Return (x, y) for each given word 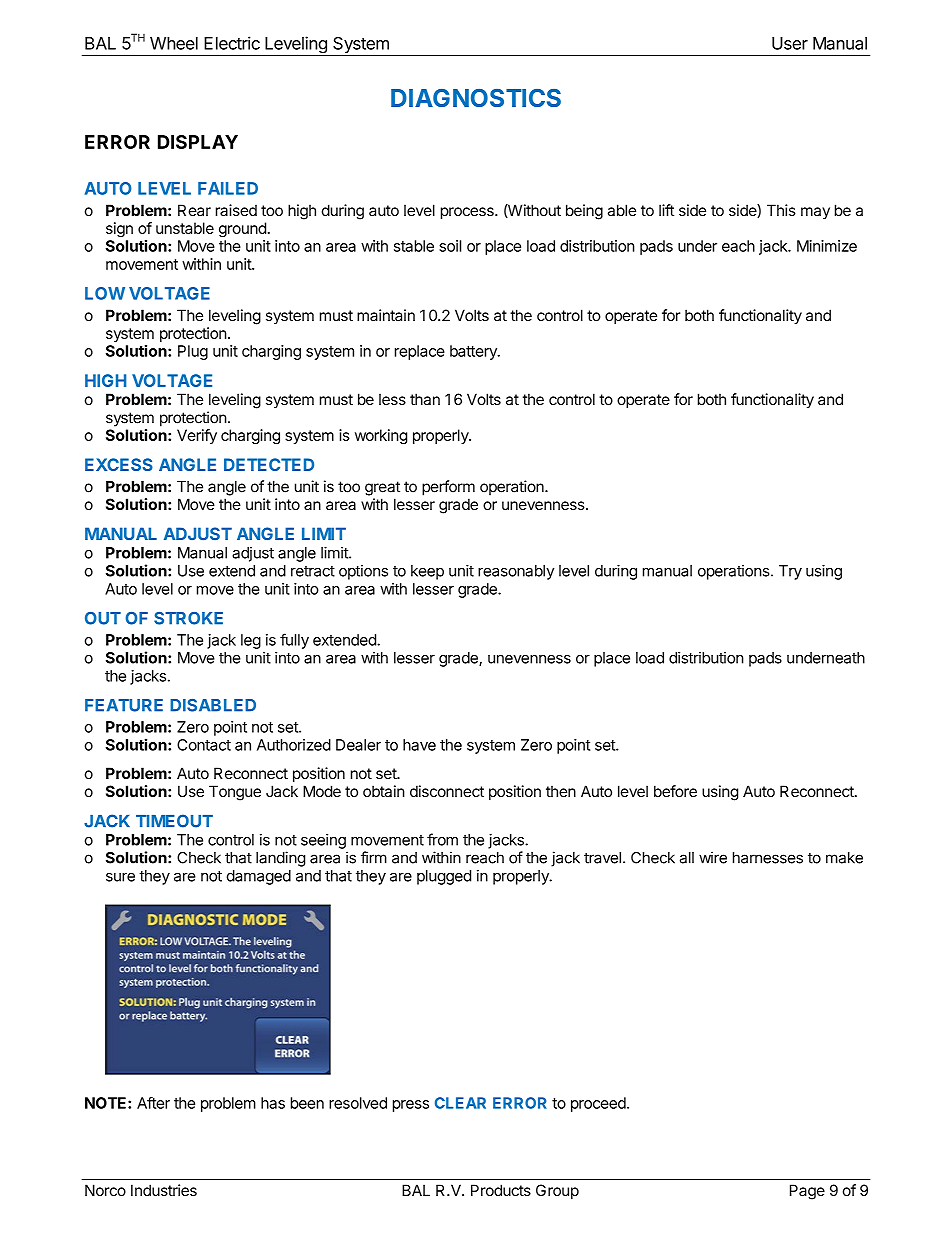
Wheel (174, 43)
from (442, 839)
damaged (259, 877)
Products (501, 1190)
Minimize (827, 246)
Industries (164, 1190)
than (425, 399)
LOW (105, 293)
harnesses (768, 858)
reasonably (516, 572)
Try (790, 572)
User (790, 43)
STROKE (188, 618)
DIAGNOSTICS (476, 98)
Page (807, 1192)
